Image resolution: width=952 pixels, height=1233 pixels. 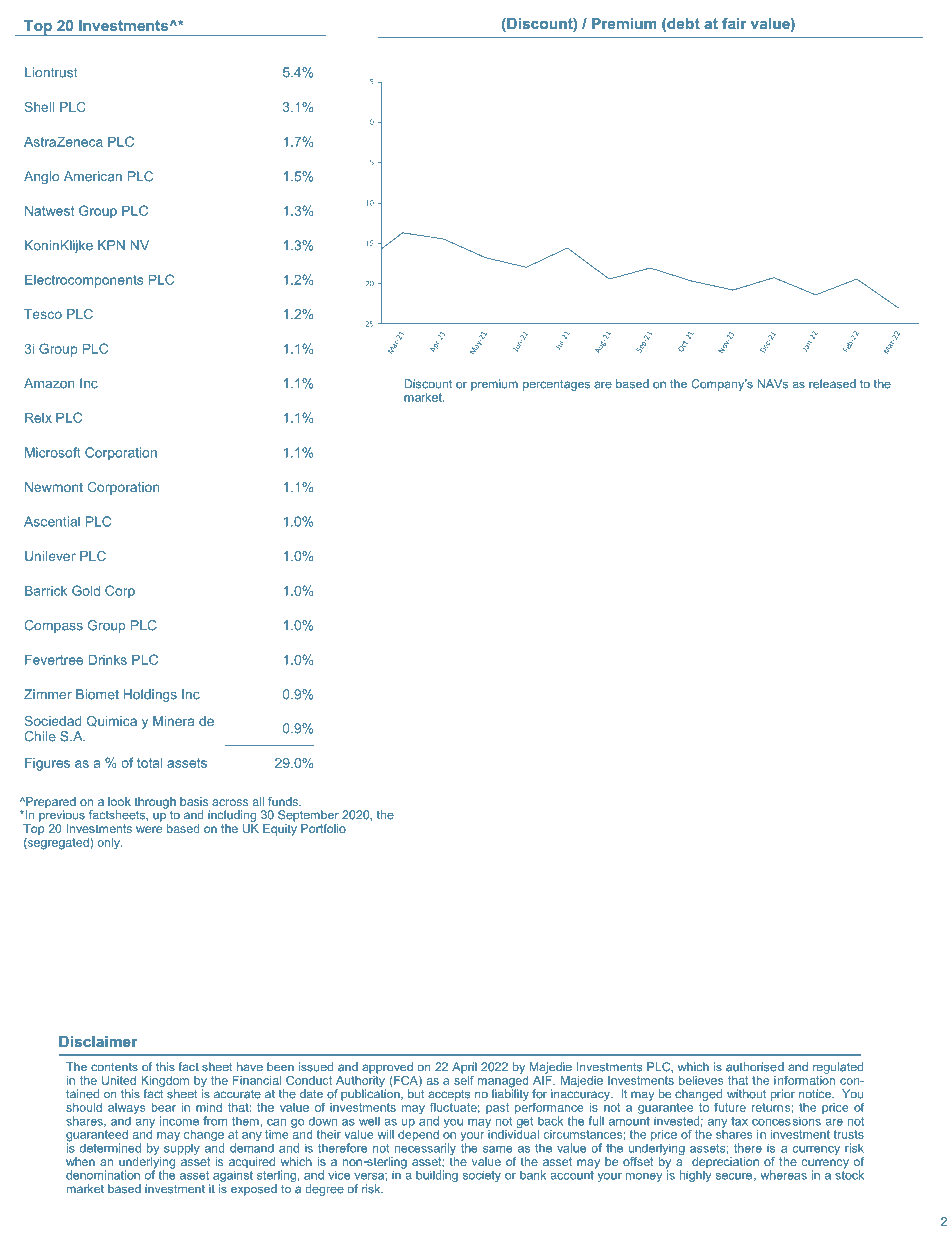 What do you see at coordinates (734, 23) in the screenshot?
I see `fair` at bounding box center [734, 23].
